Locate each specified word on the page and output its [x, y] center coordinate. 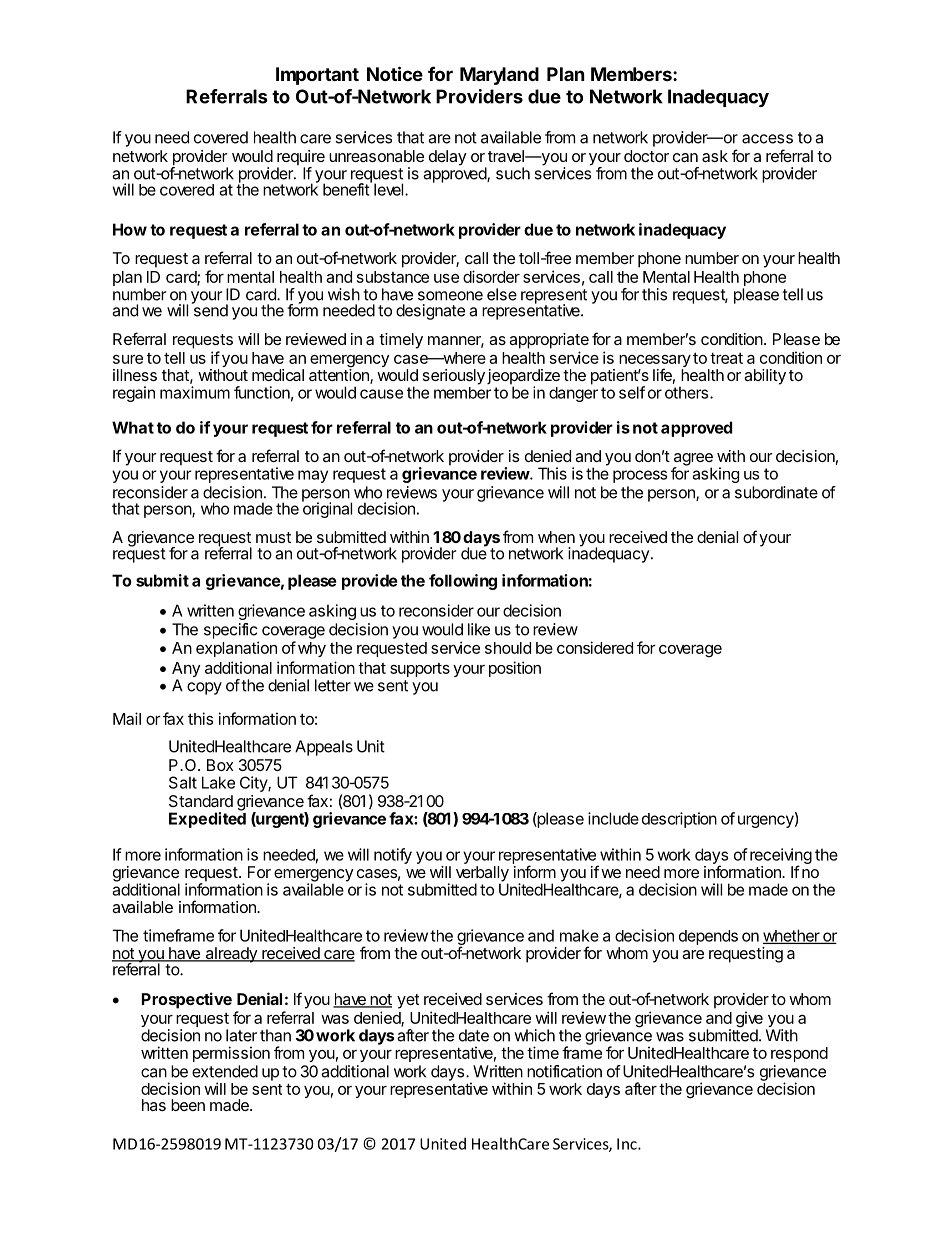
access [767, 139]
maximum [195, 392]
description [679, 820]
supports [420, 670]
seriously [454, 377]
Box [220, 765]
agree [693, 460]
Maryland [499, 76]
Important [317, 76]
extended [225, 1071]
